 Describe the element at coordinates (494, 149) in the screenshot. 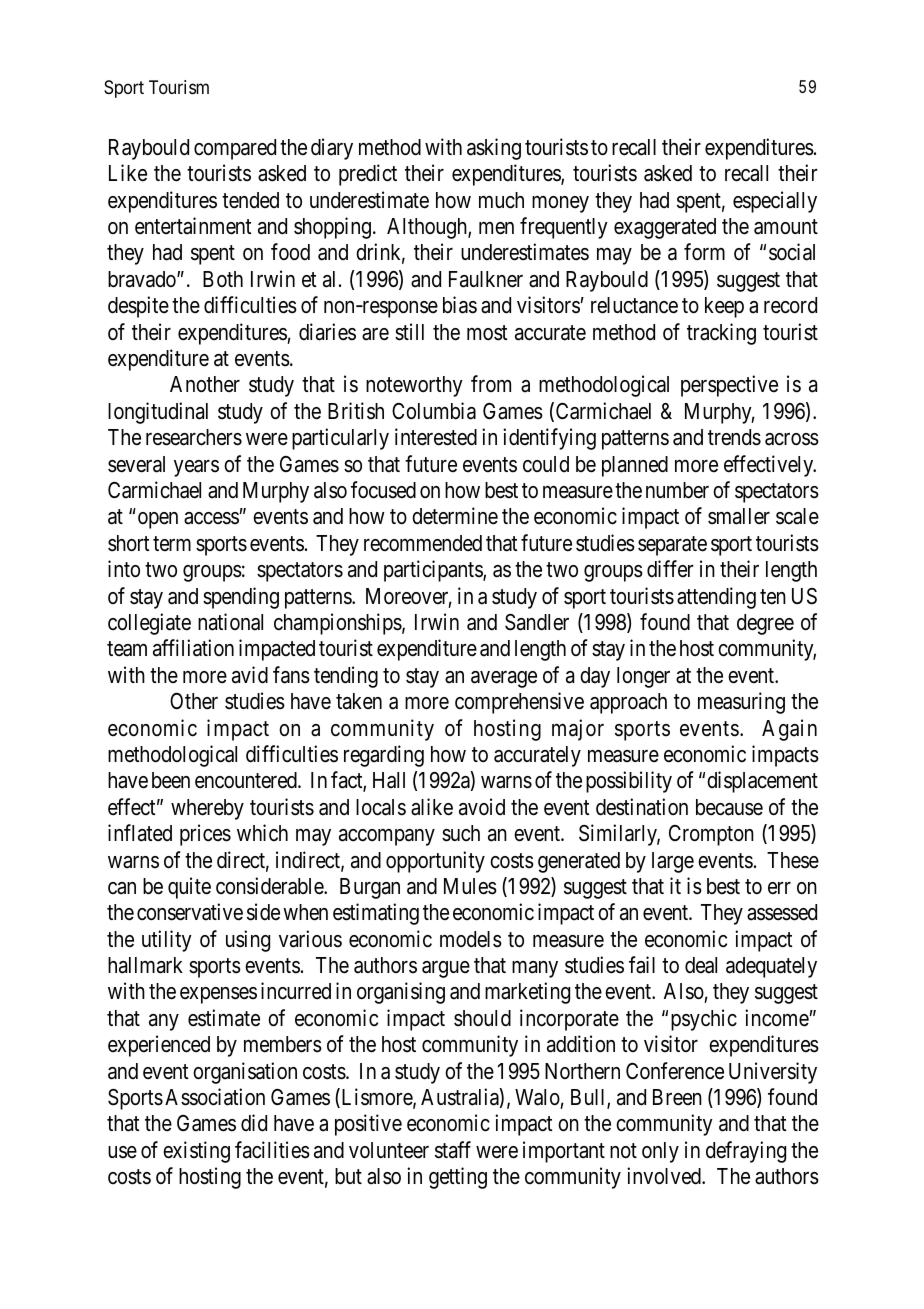

I see `asking` at that location.
